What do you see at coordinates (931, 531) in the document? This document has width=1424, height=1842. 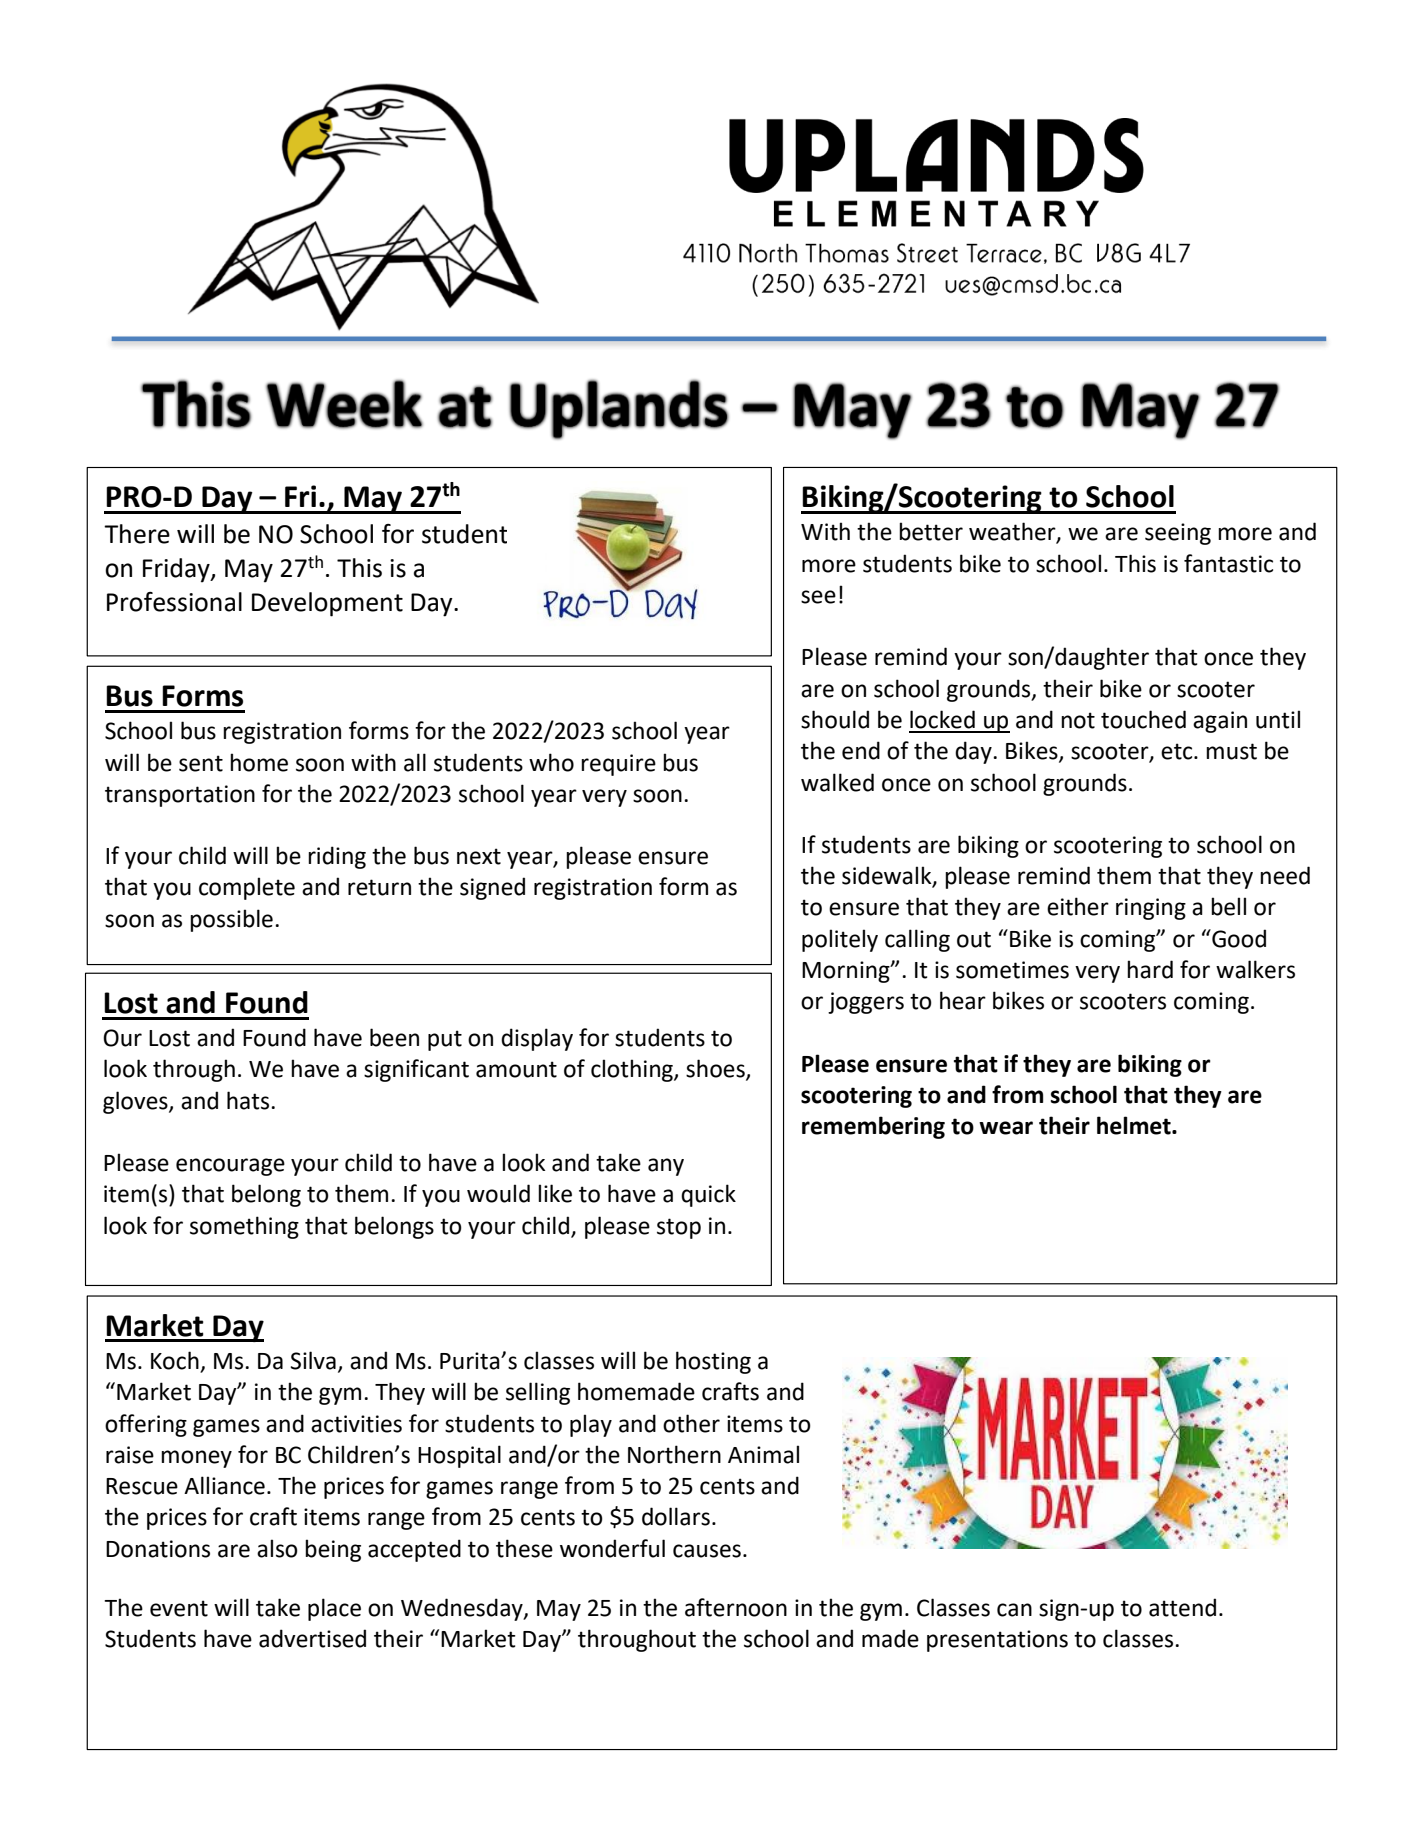 I see `better` at bounding box center [931, 531].
